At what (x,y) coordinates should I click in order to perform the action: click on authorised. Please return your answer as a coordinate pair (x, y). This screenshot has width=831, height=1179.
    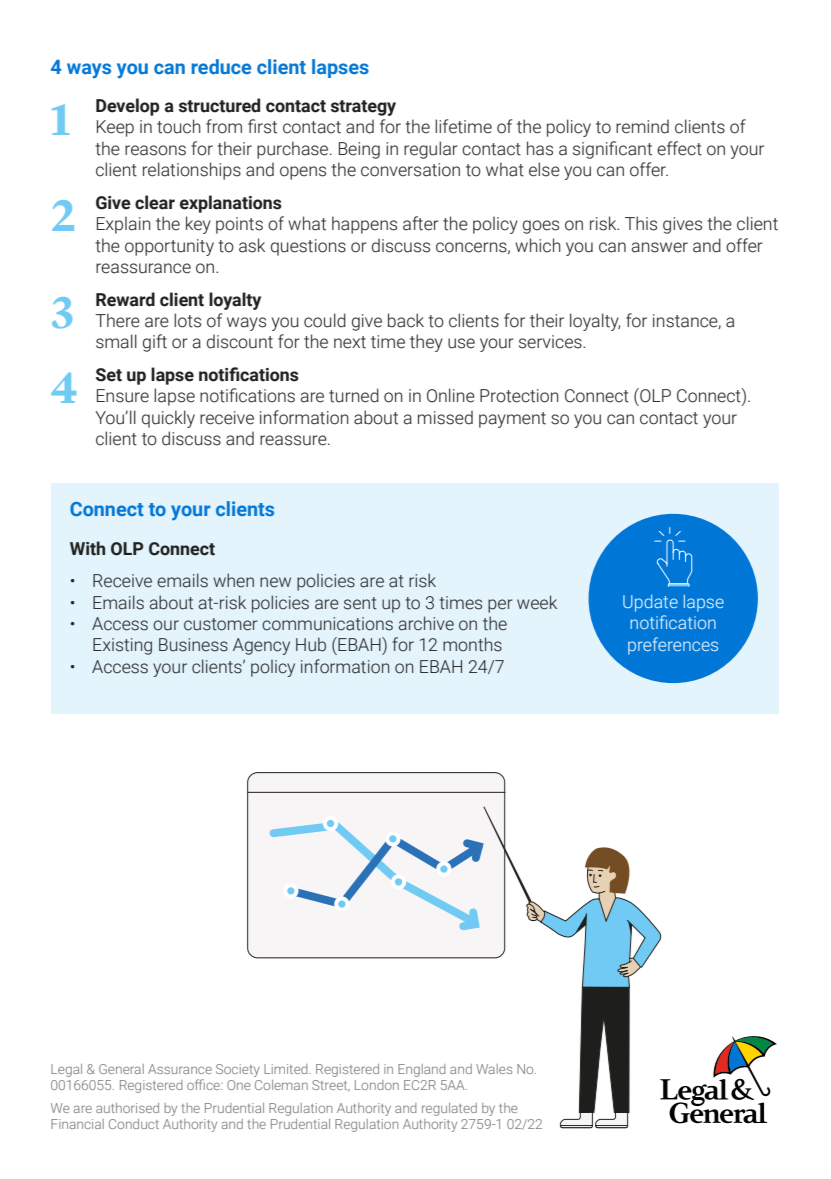
    Looking at the image, I should click on (127, 1108).
